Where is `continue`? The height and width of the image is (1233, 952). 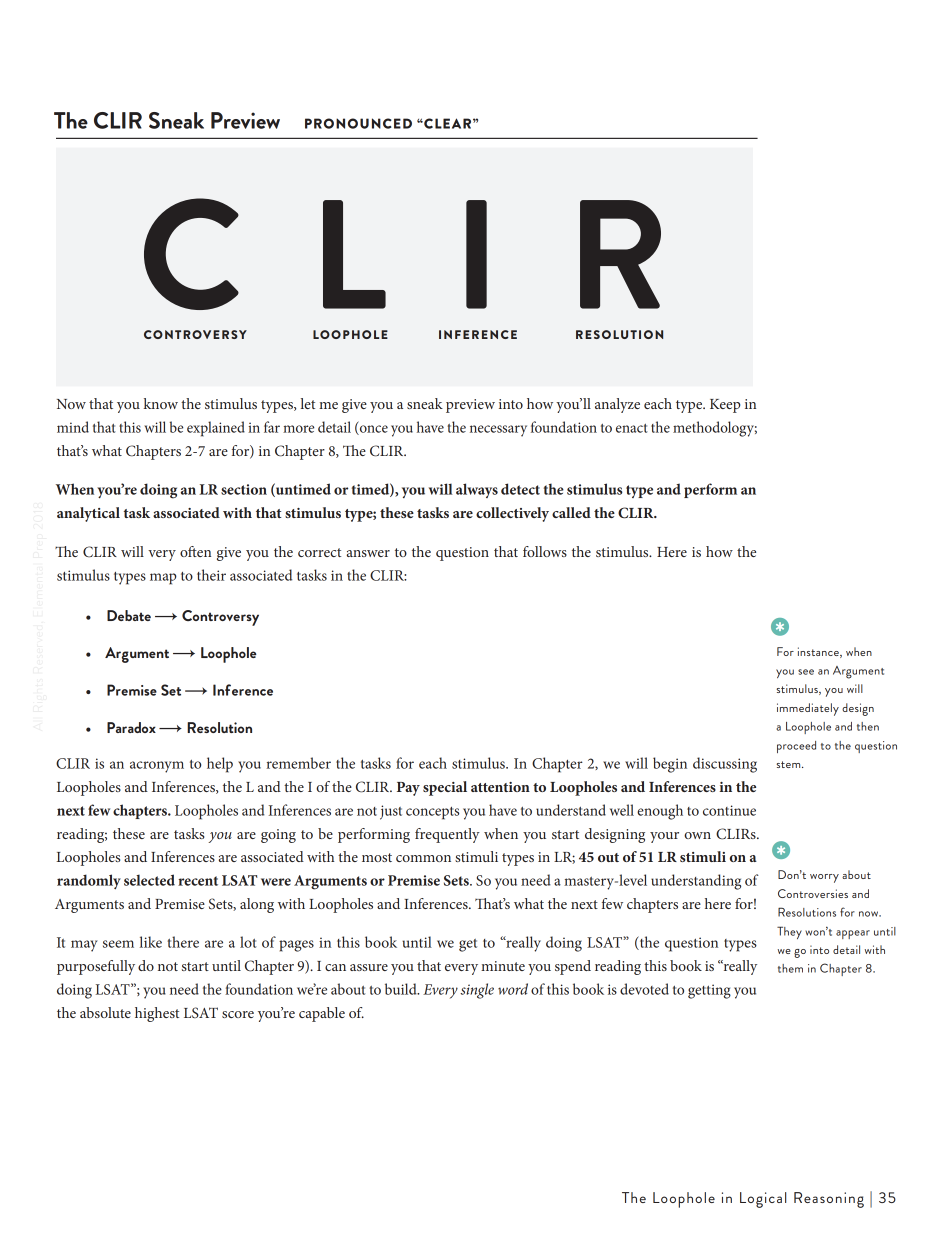
continue is located at coordinates (729, 810).
